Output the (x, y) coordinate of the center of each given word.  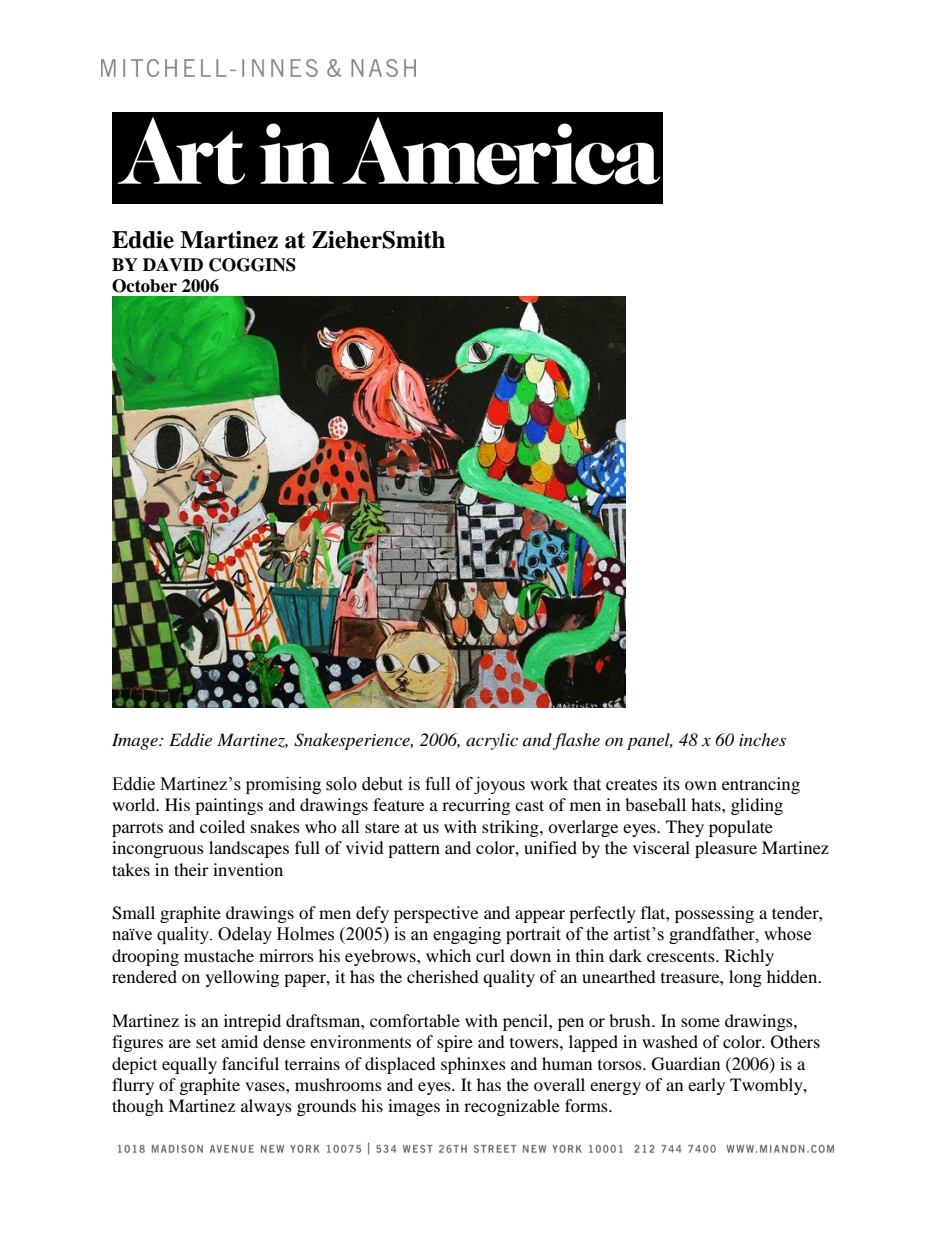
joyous (499, 785)
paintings (229, 806)
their (191, 869)
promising (283, 785)
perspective (436, 914)
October (144, 286)
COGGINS (252, 265)
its (671, 784)
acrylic (492, 741)
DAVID (173, 264)
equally (189, 1065)
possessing (714, 914)
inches (762, 739)
